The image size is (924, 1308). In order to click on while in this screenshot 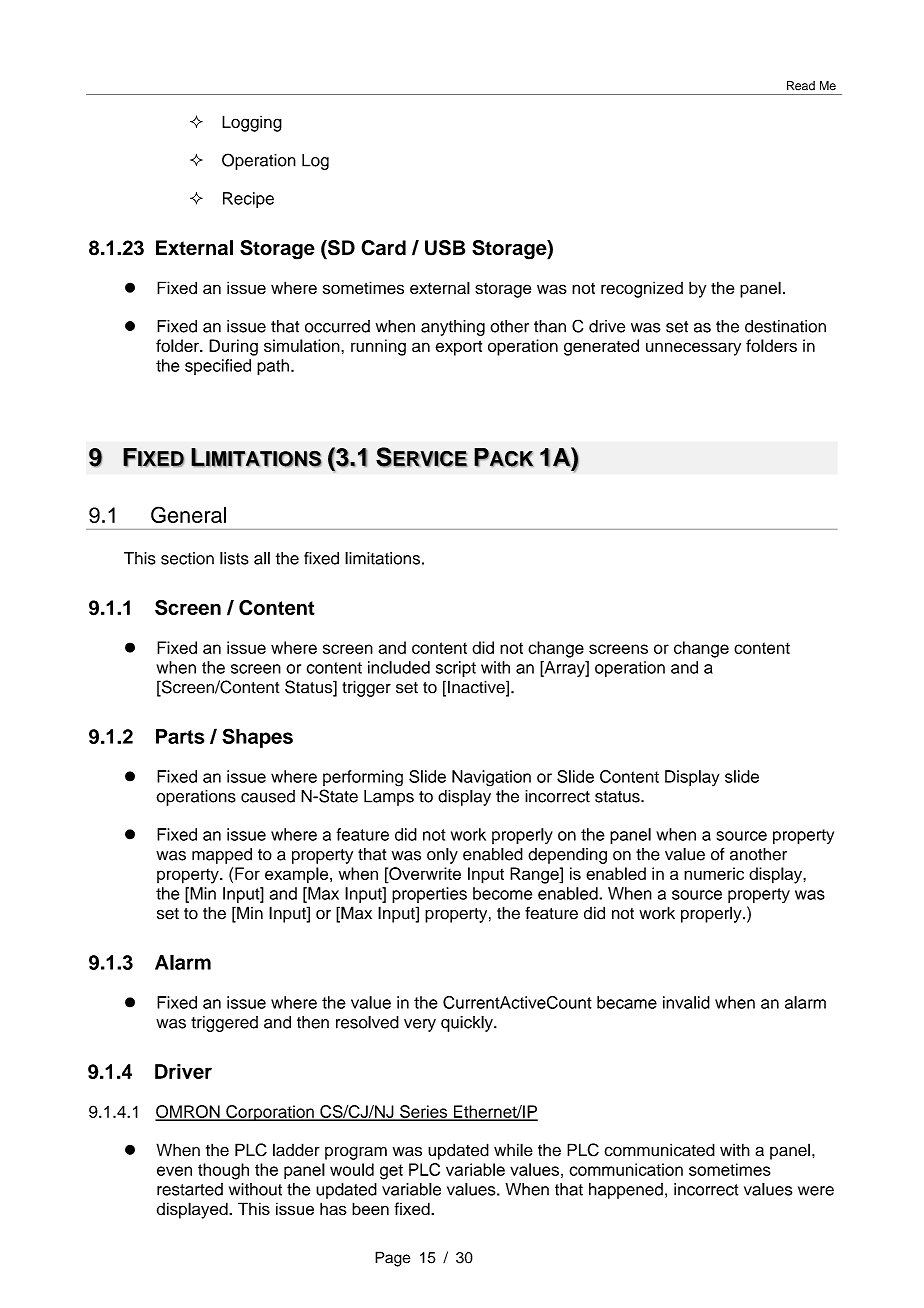, I will do `click(513, 1150)`.
